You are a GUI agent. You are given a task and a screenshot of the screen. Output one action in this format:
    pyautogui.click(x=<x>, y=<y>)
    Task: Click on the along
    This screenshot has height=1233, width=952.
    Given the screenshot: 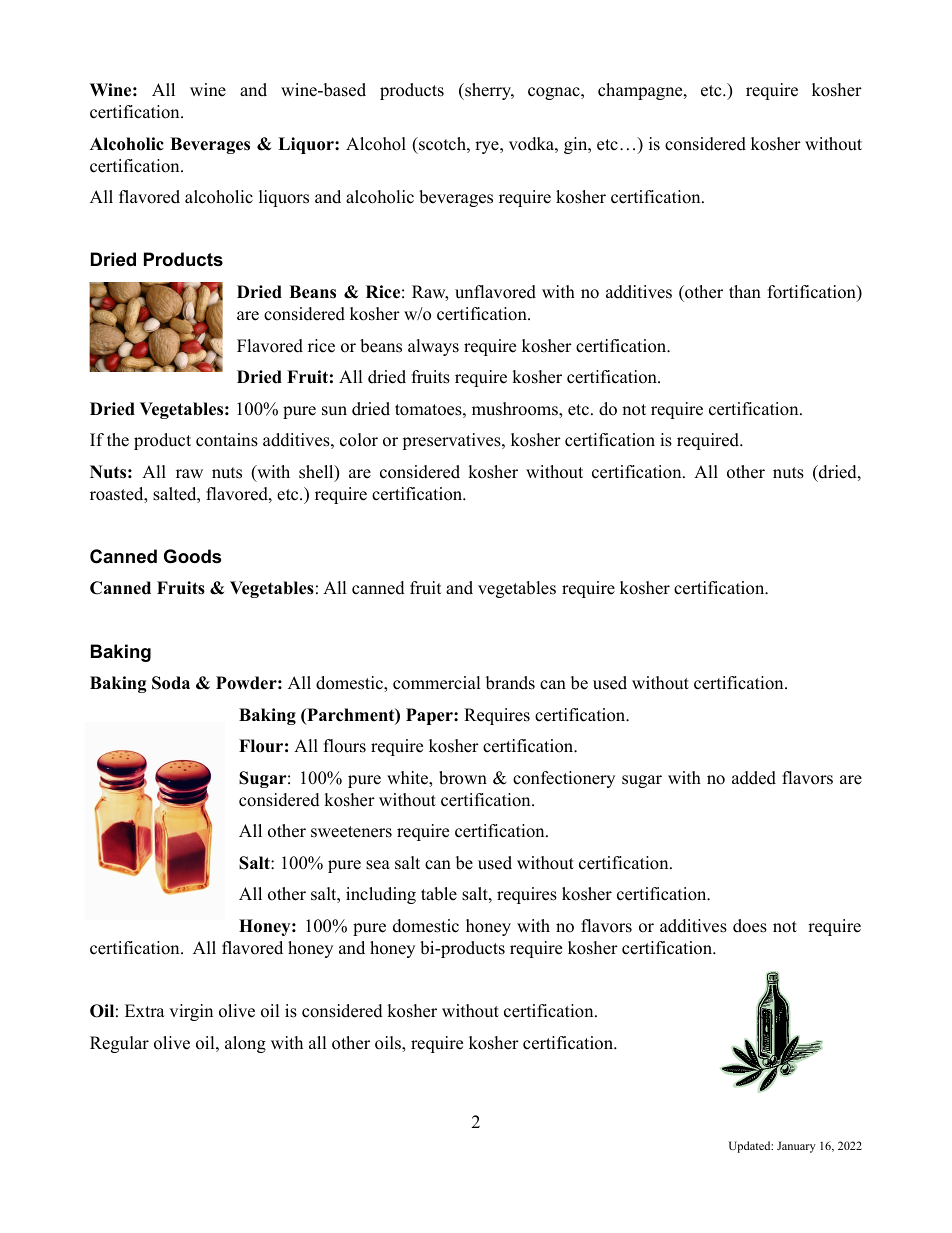 What is the action you would take?
    pyautogui.click(x=245, y=1044)
